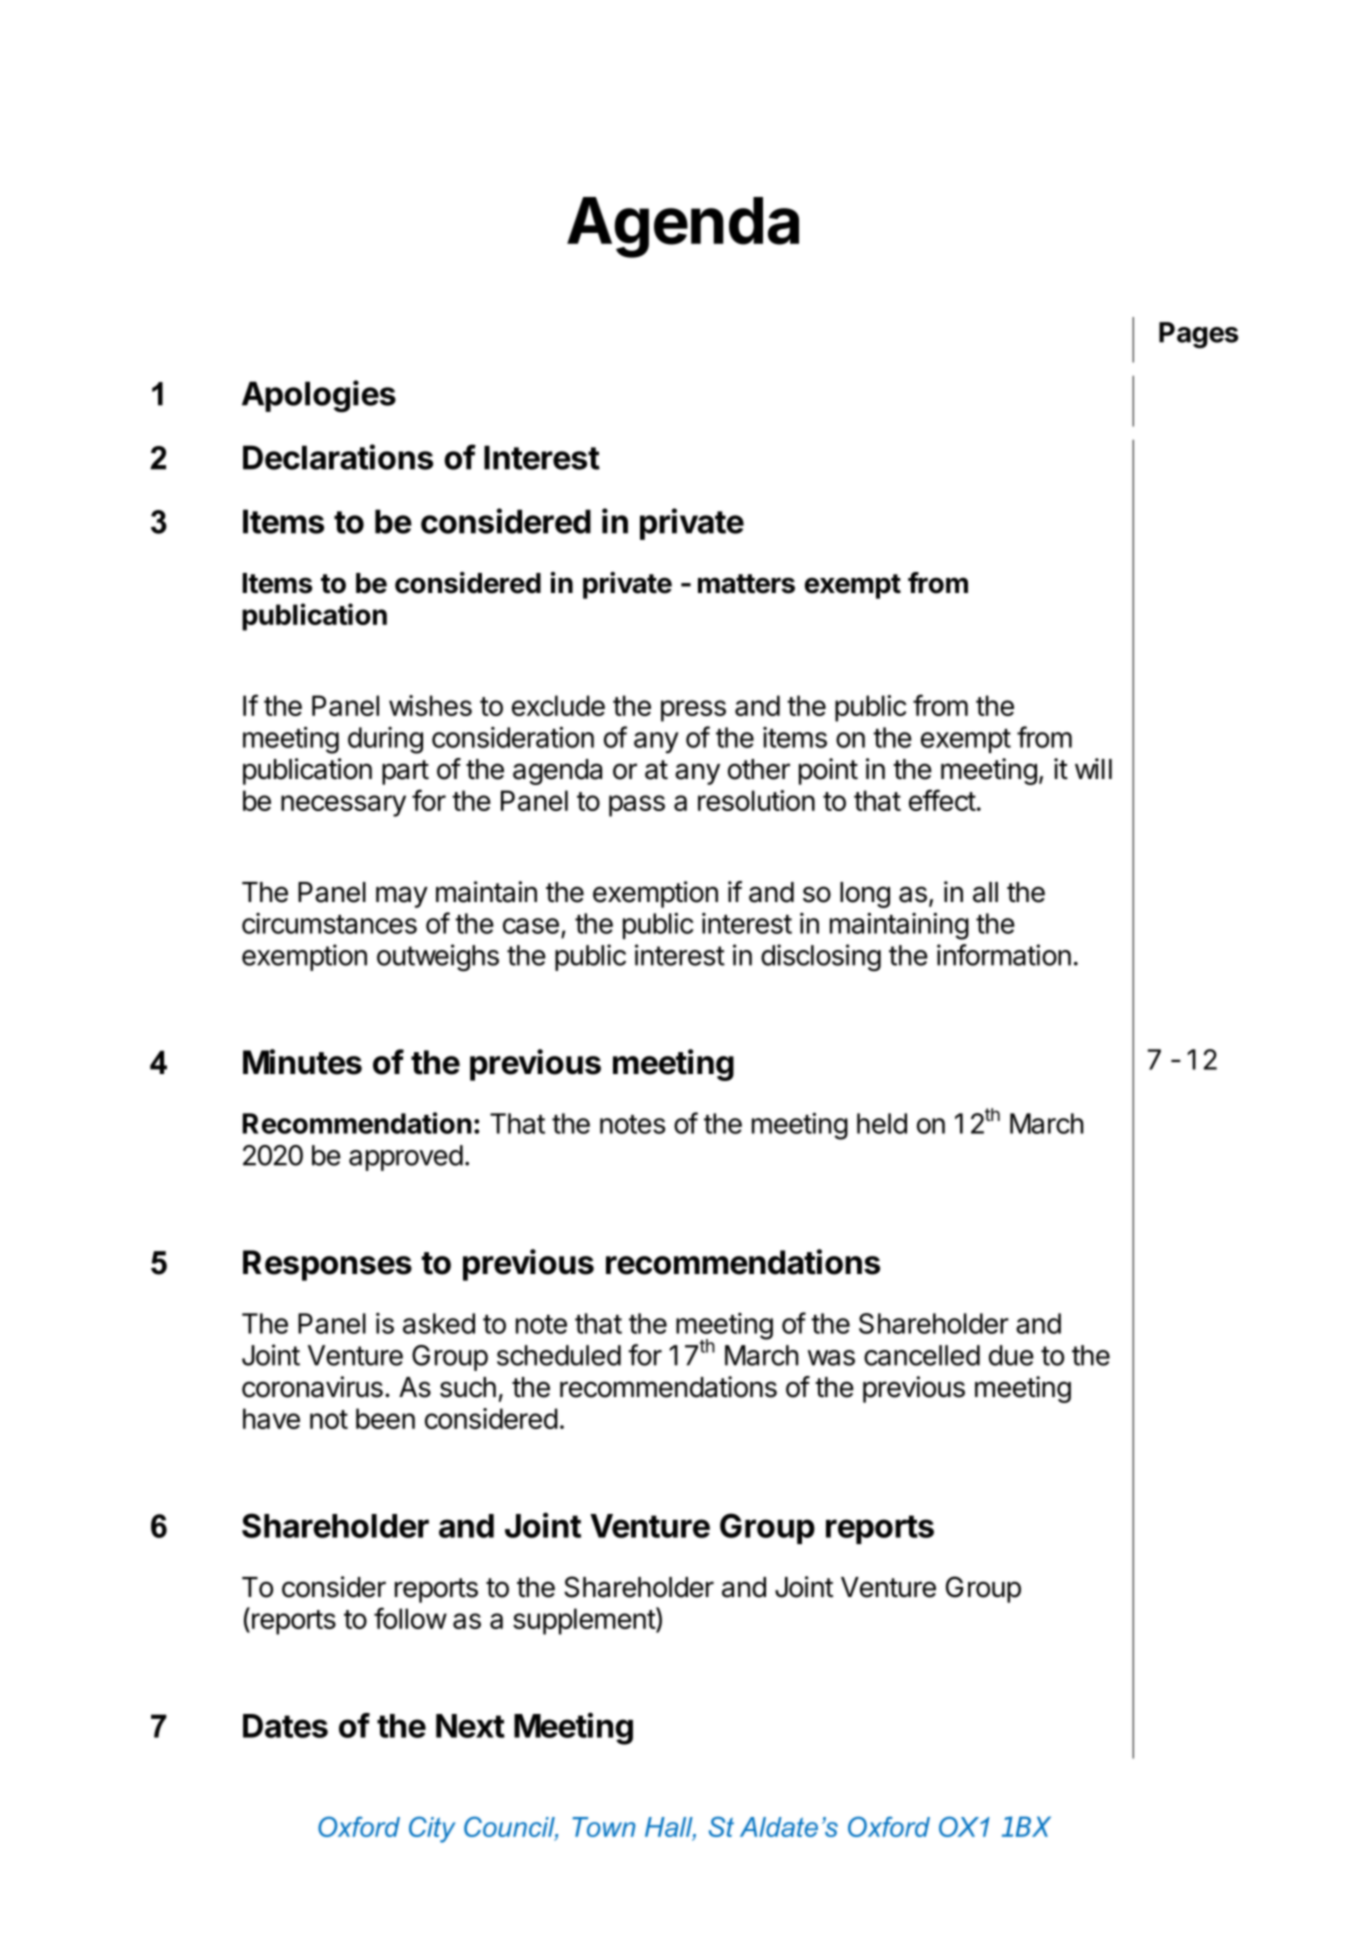 The height and width of the document is (1935, 1368). I want to click on will, so click(1093, 768).
